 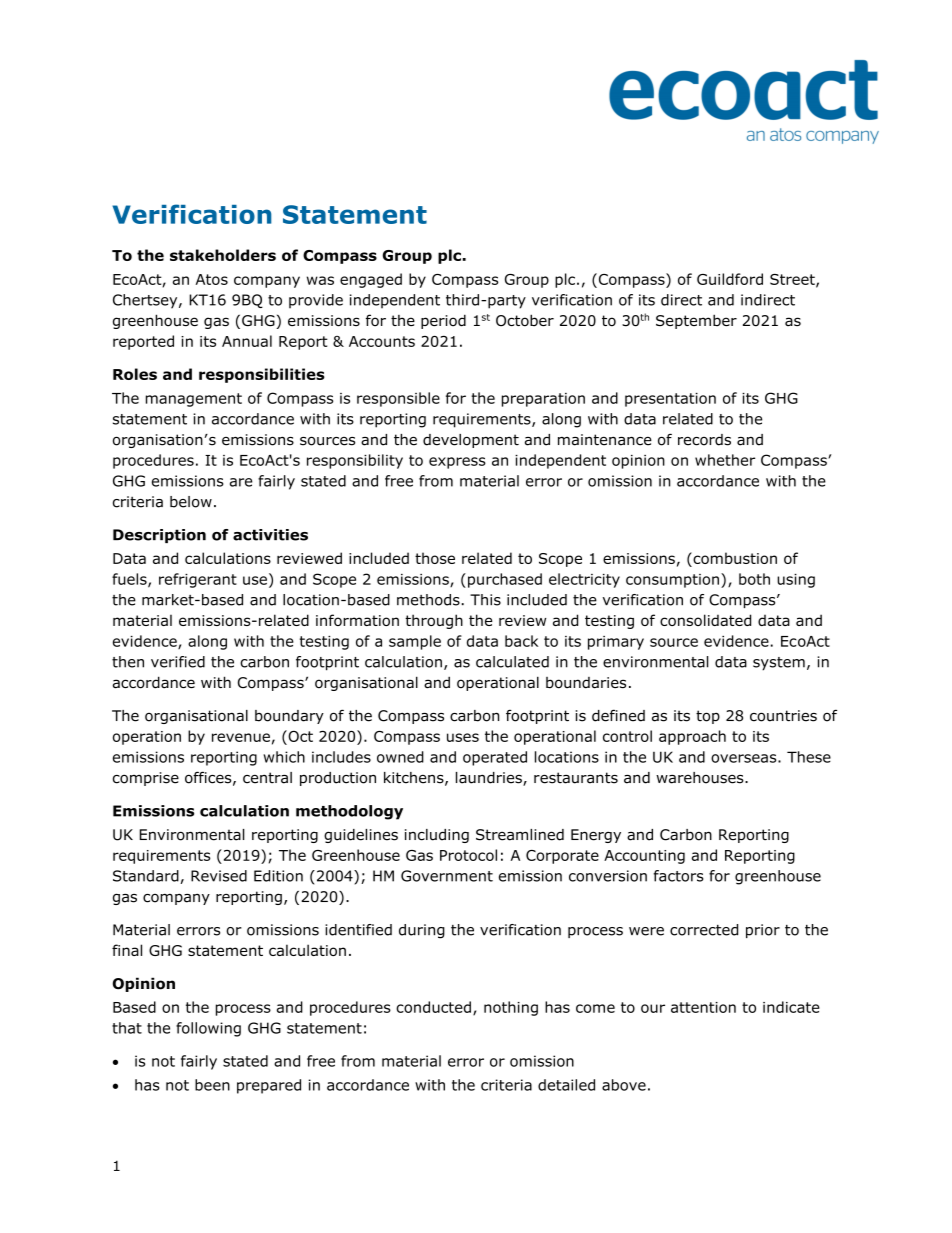 I want to click on verified, so click(x=178, y=662).
